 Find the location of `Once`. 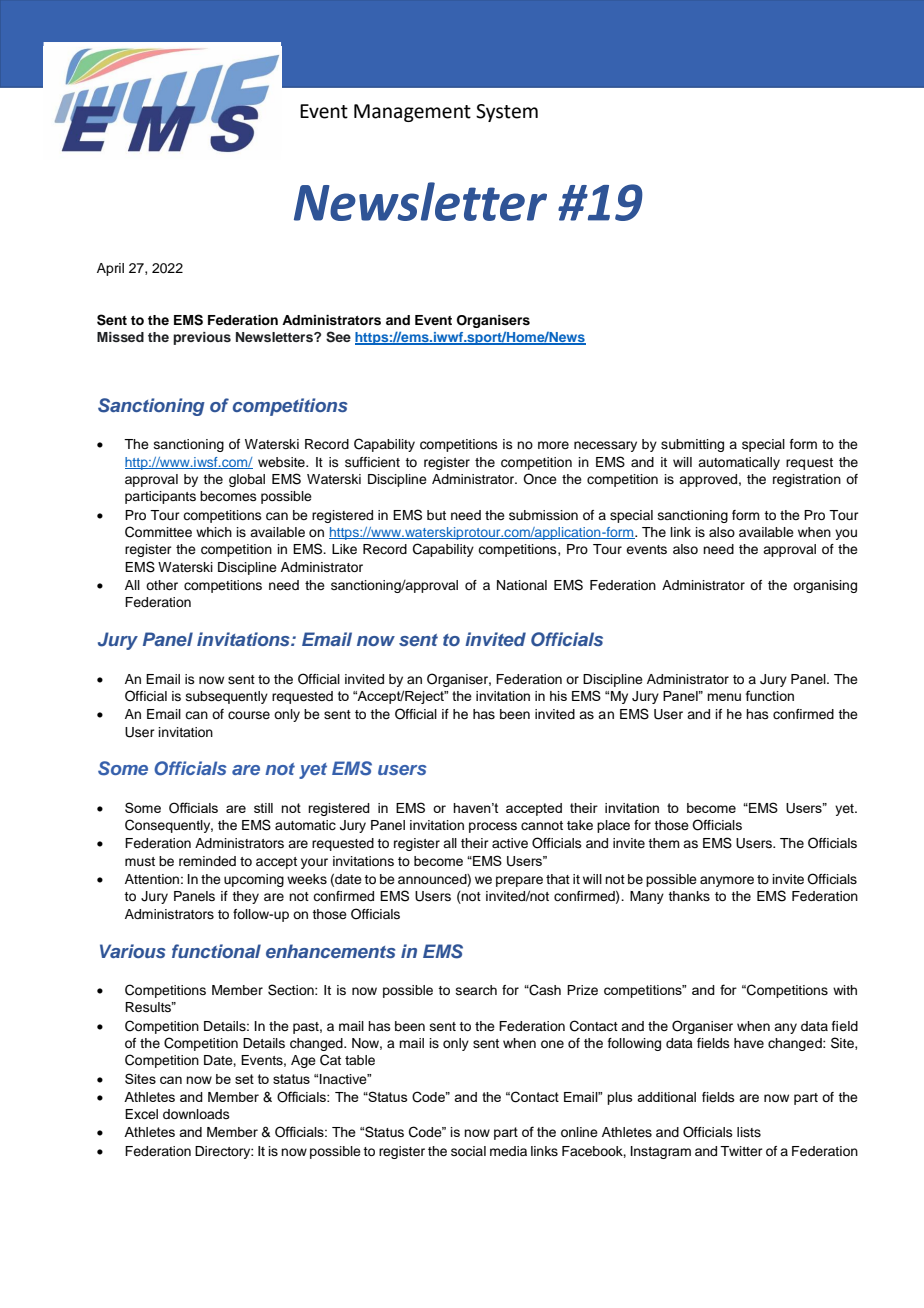

Once is located at coordinates (540, 479).
